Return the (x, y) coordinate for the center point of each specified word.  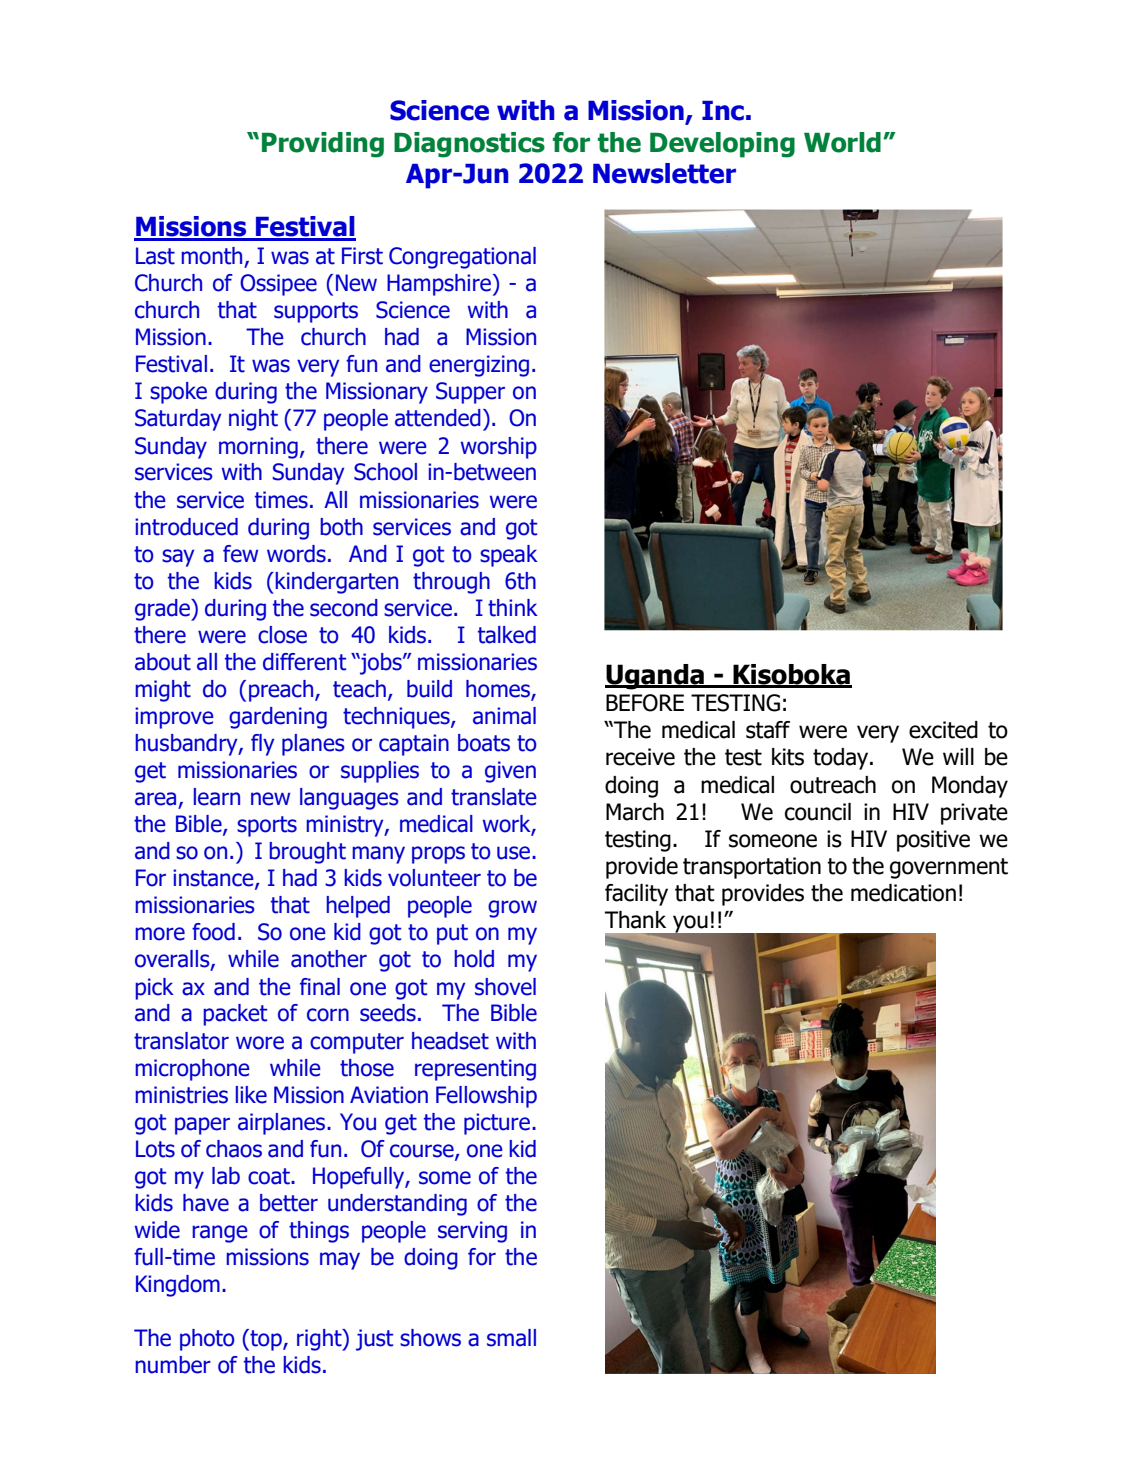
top (266, 1340)
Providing (323, 145)
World (842, 142)
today (842, 759)
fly (262, 745)
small (511, 1338)
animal (504, 716)
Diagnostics (469, 145)
